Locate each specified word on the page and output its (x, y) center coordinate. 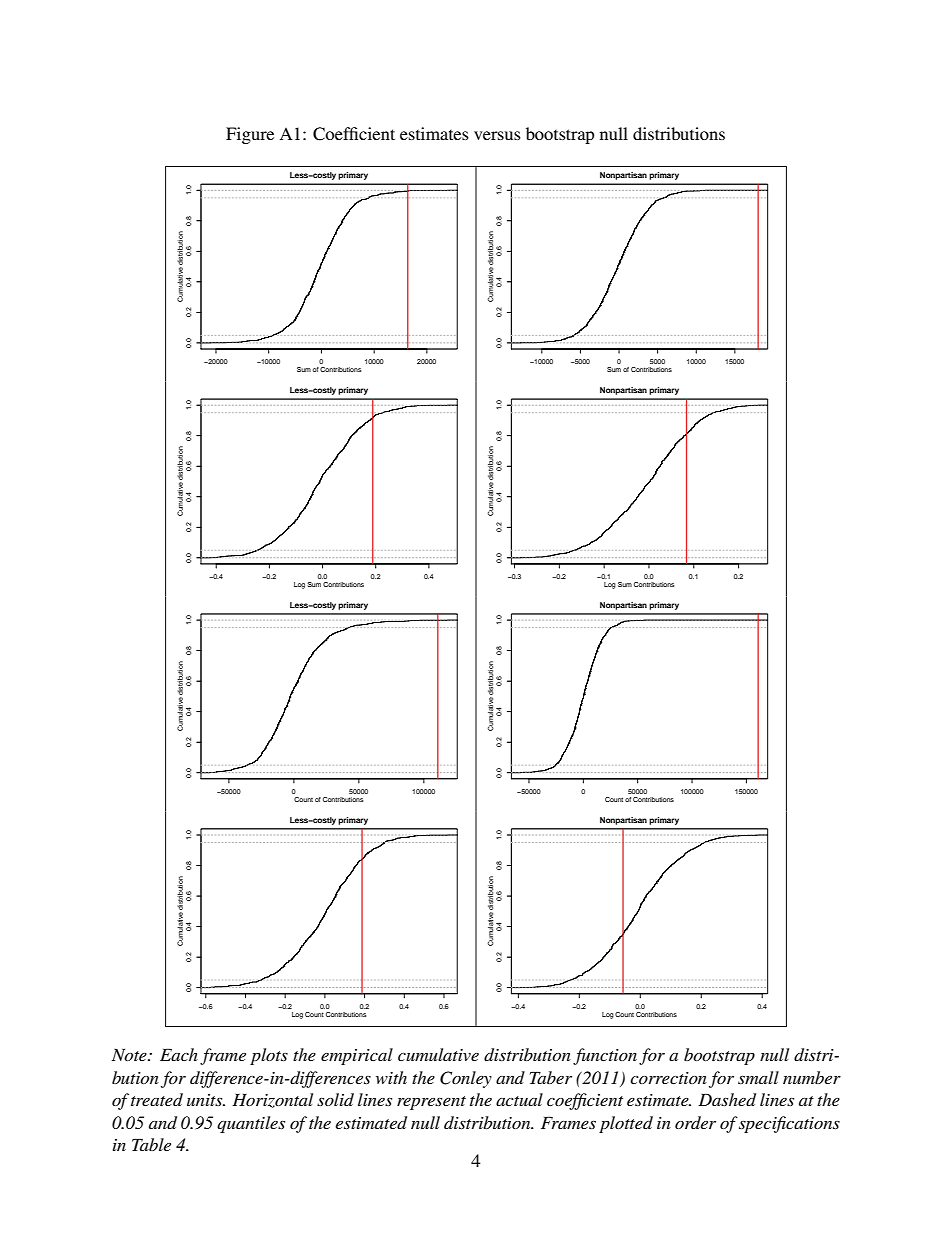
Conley (466, 1079)
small (758, 1077)
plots (269, 1056)
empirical (357, 1056)
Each (179, 1054)
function (605, 1056)
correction (668, 1078)
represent (431, 1103)
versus (497, 135)
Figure (250, 135)
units (206, 1100)
